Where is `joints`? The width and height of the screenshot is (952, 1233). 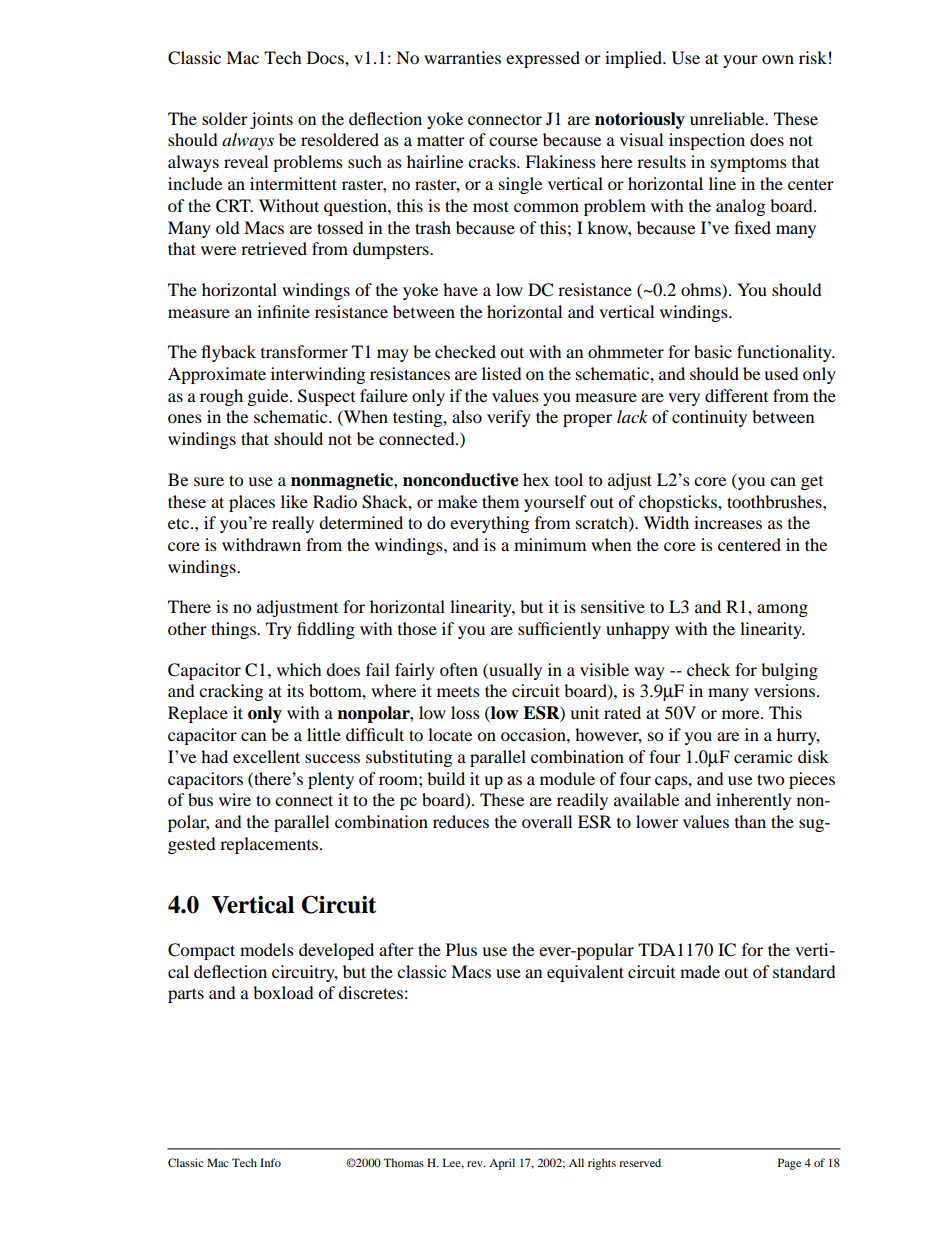 joints is located at coordinates (271, 120).
